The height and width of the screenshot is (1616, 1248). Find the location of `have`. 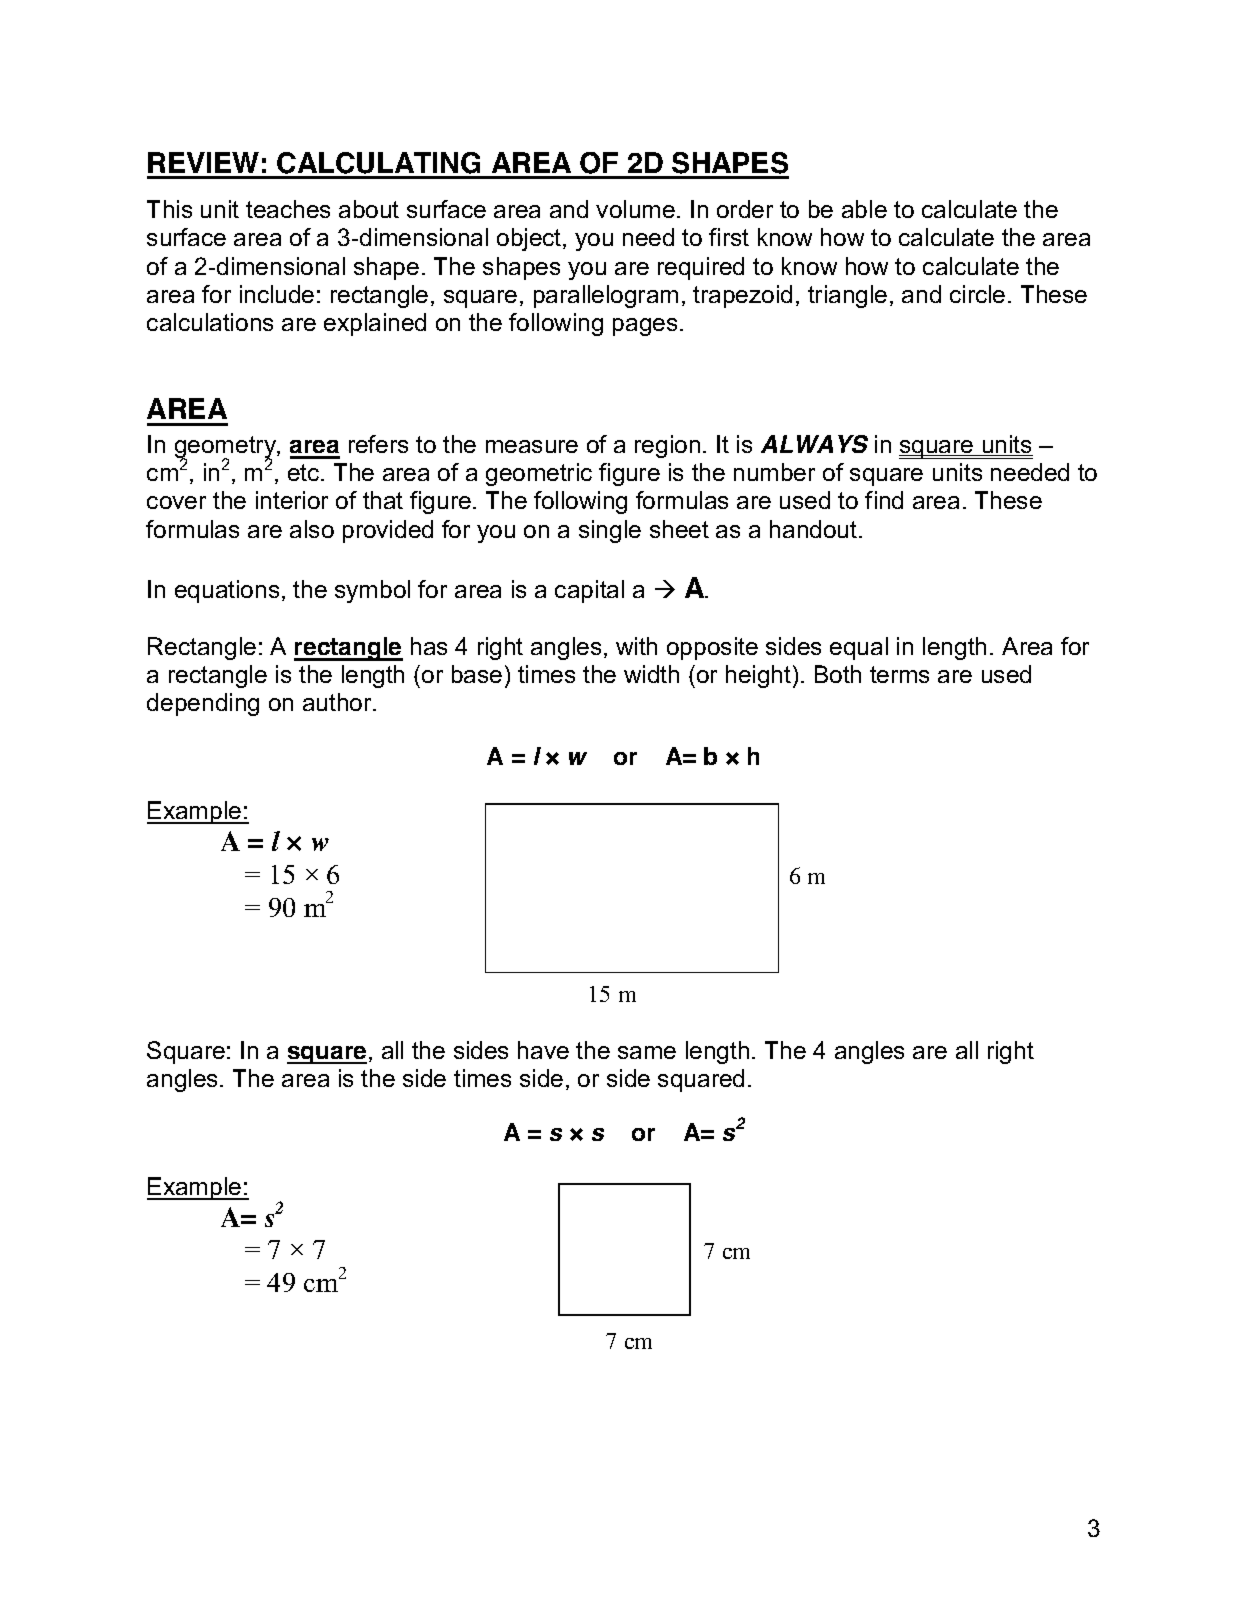

have is located at coordinates (543, 1050).
